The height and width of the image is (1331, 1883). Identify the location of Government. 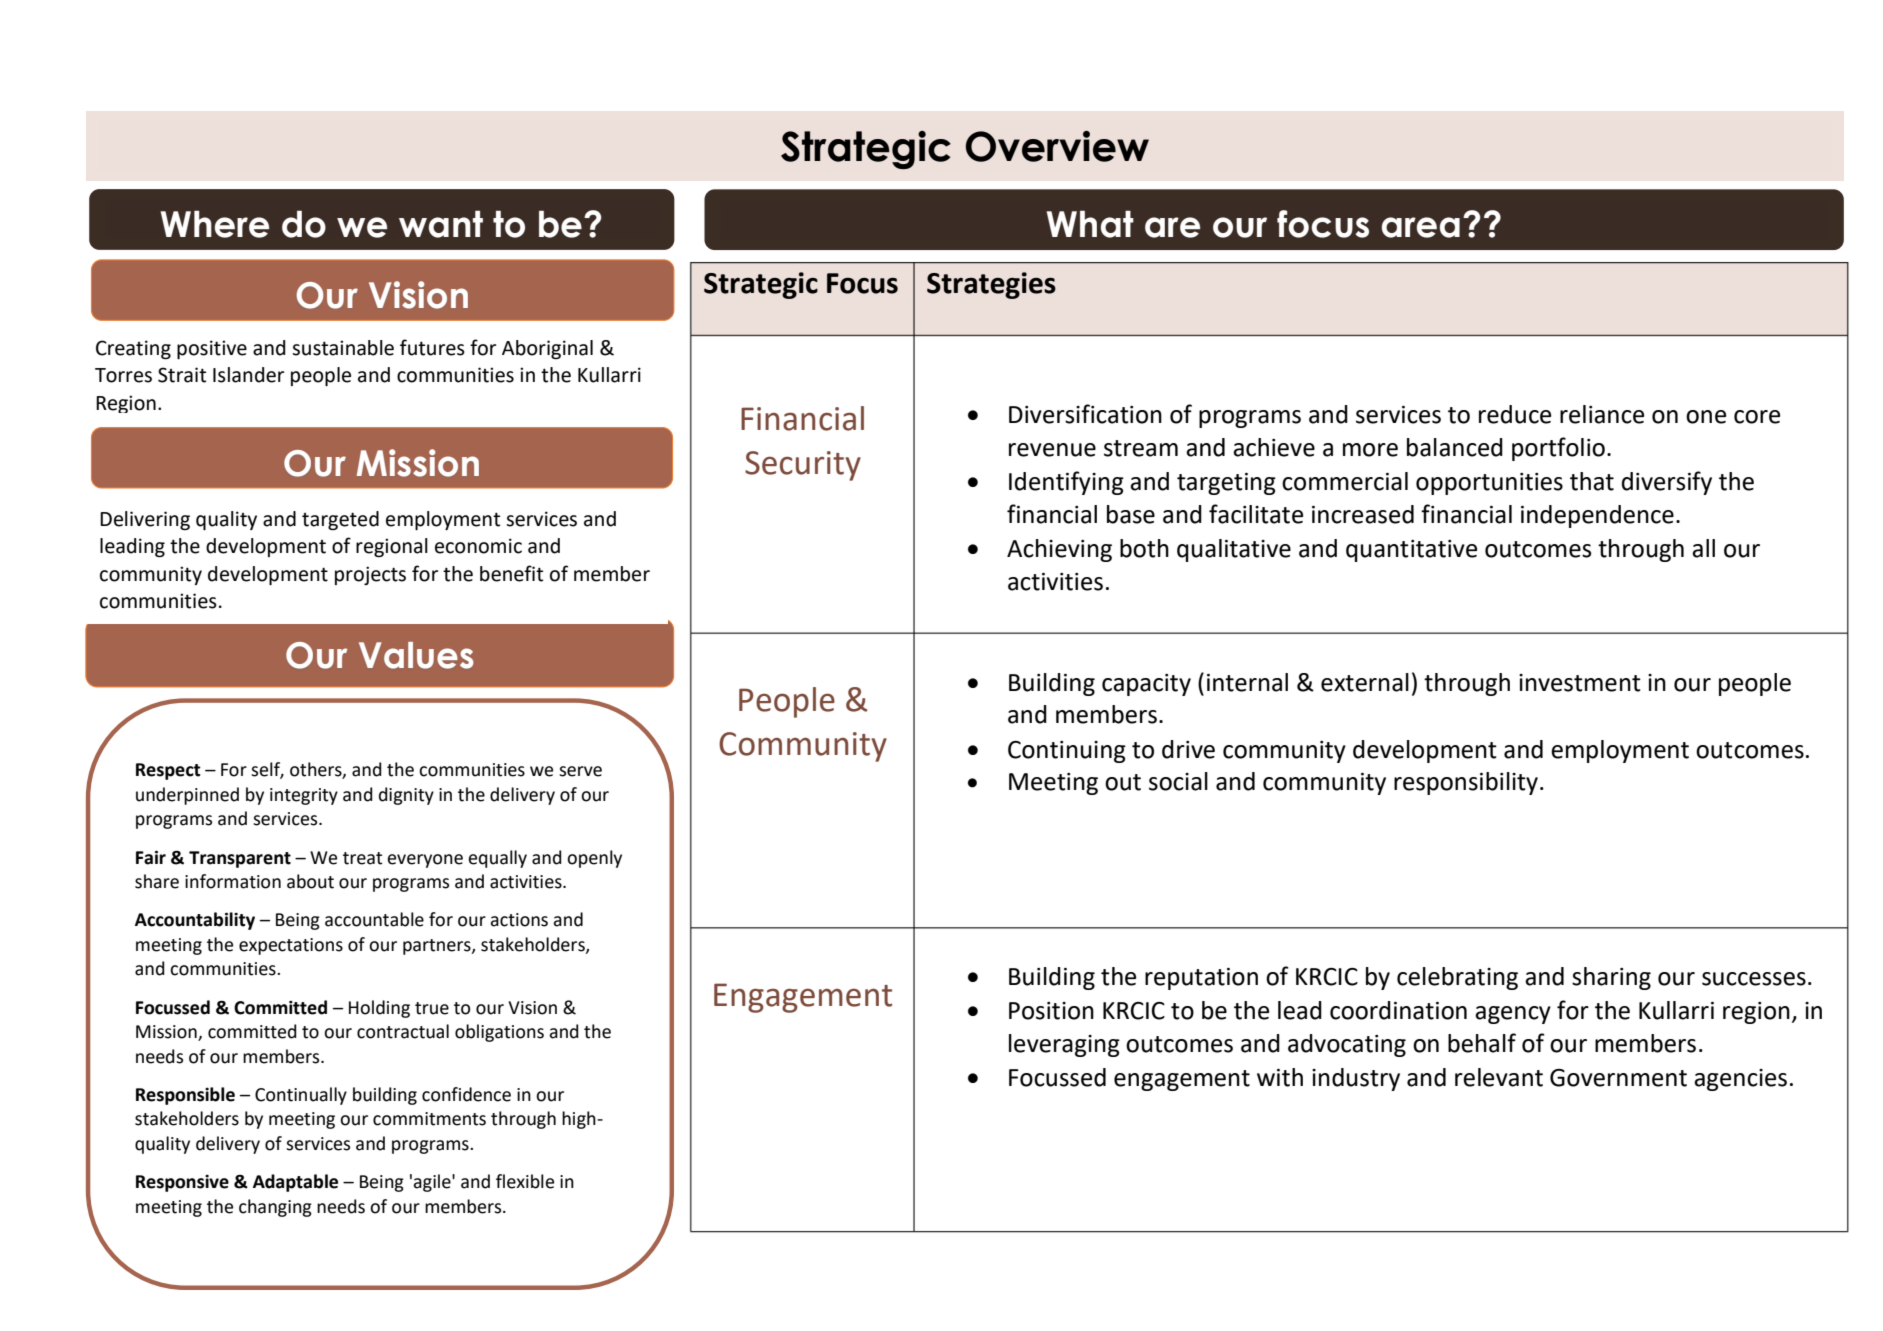
(1618, 1078).
